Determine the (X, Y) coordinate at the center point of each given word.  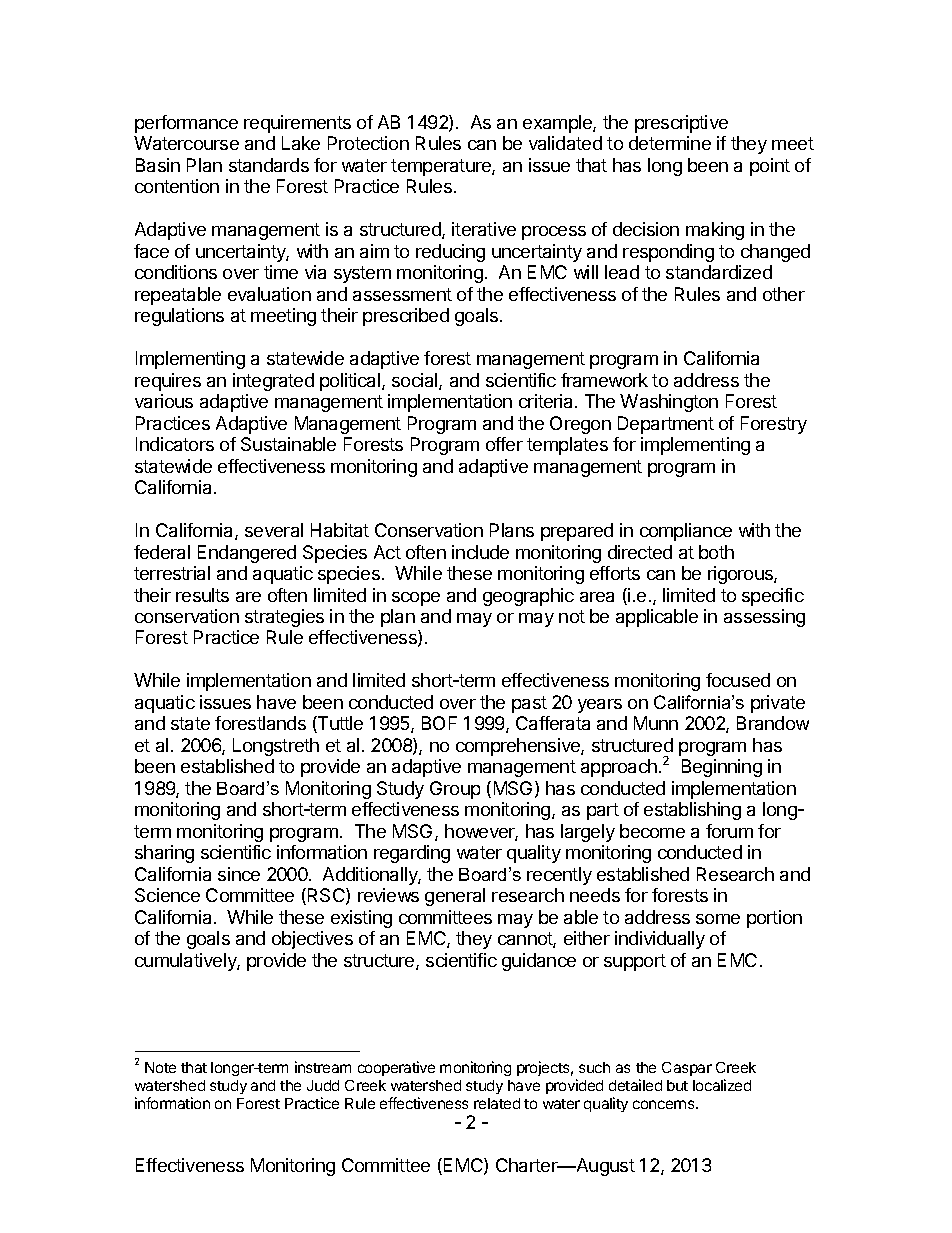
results (202, 595)
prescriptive (681, 124)
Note (160, 1067)
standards (269, 165)
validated (565, 143)
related (497, 1103)
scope (416, 599)
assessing (764, 618)
